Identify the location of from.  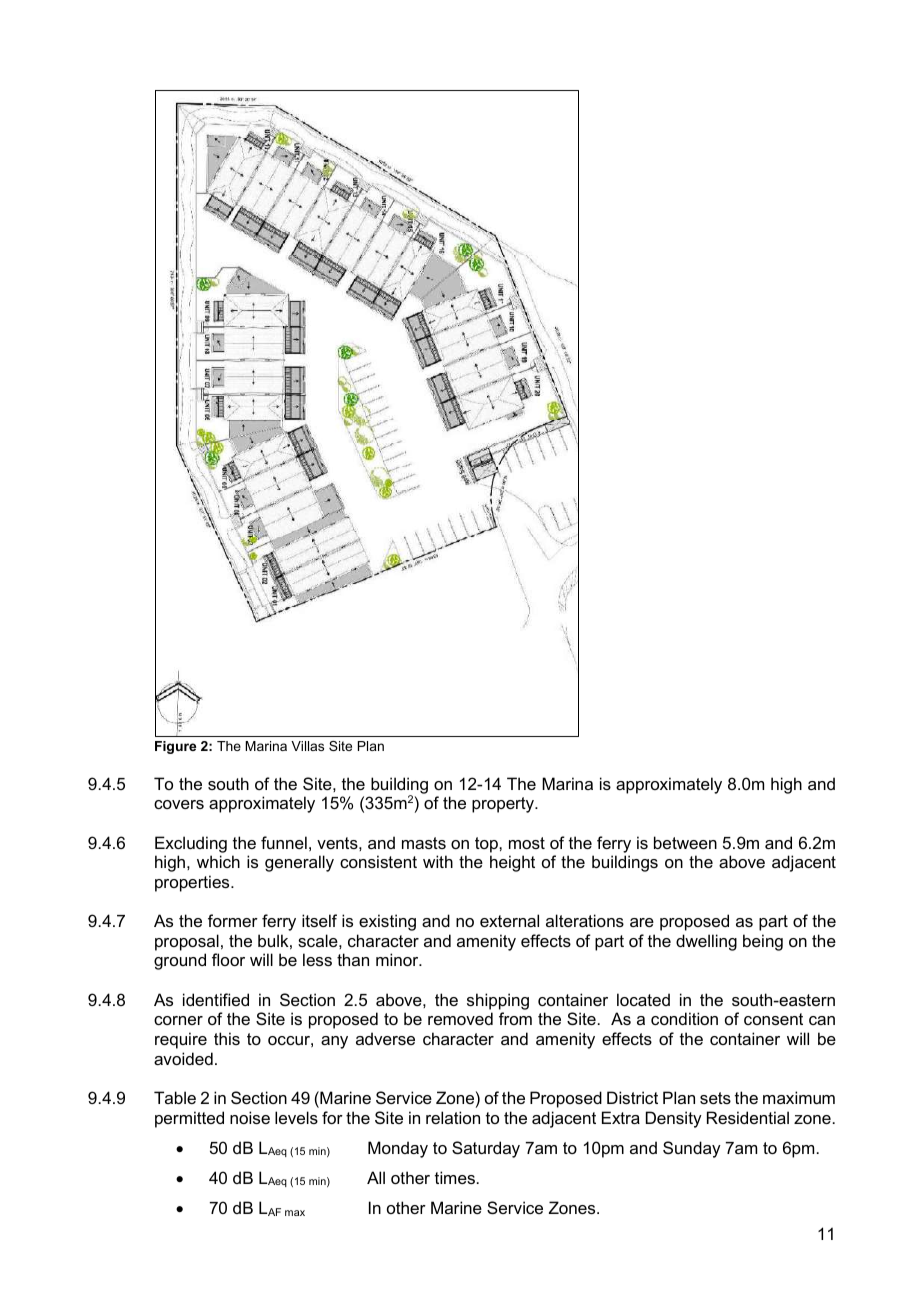
(515, 1018).
